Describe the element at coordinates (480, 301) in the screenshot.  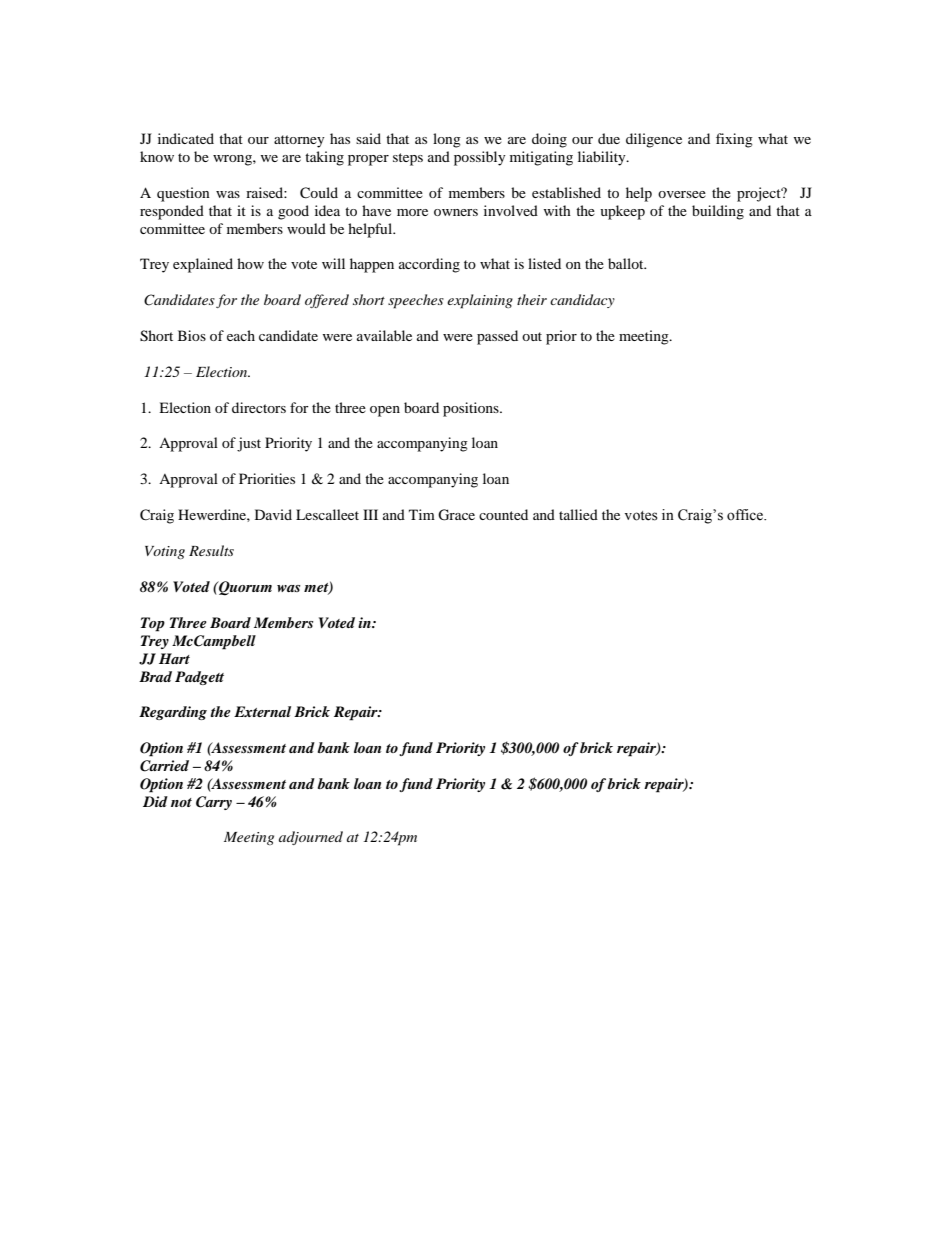
I see `explaining` at that location.
